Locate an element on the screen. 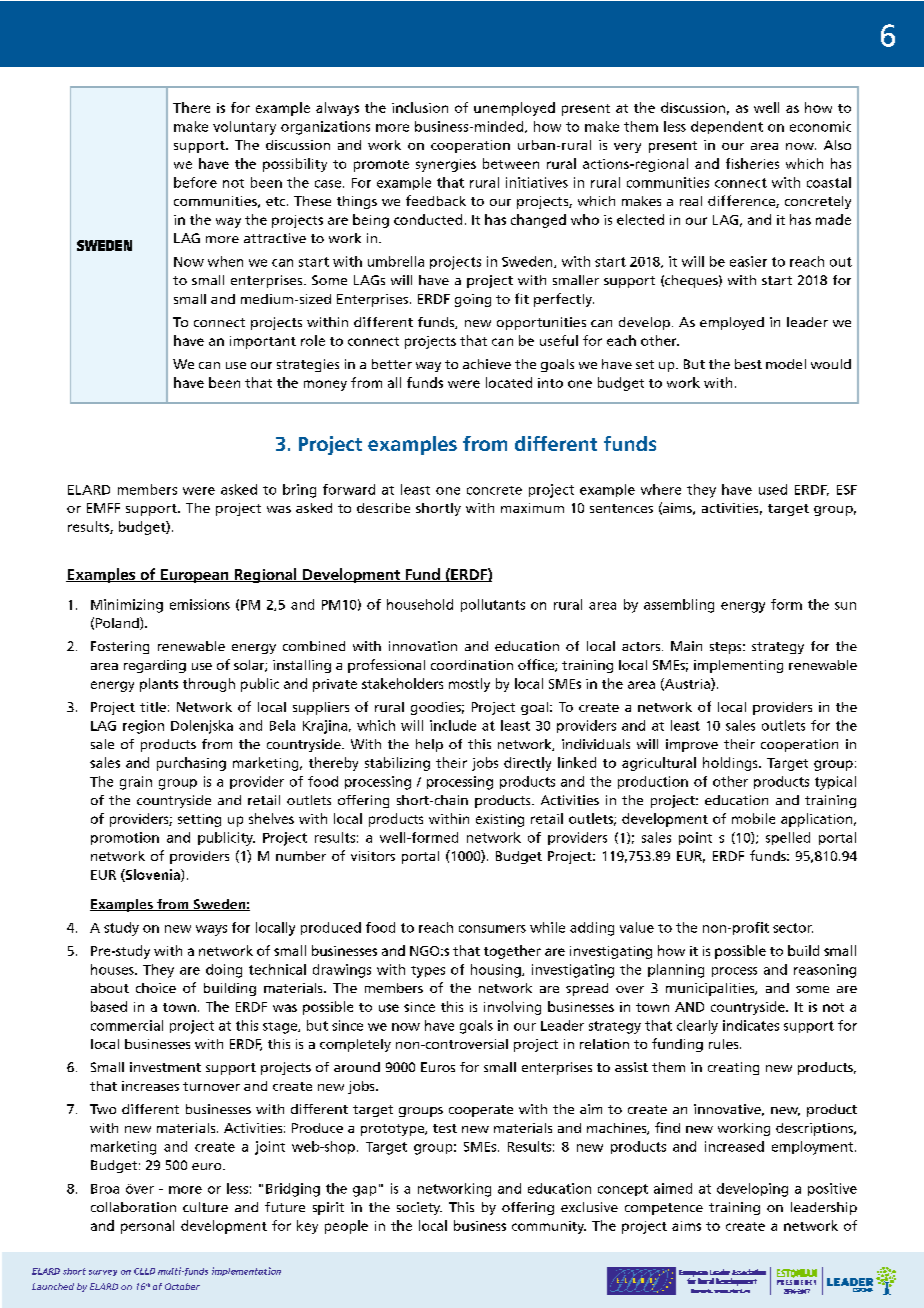  society is located at coordinates (419, 1208).
